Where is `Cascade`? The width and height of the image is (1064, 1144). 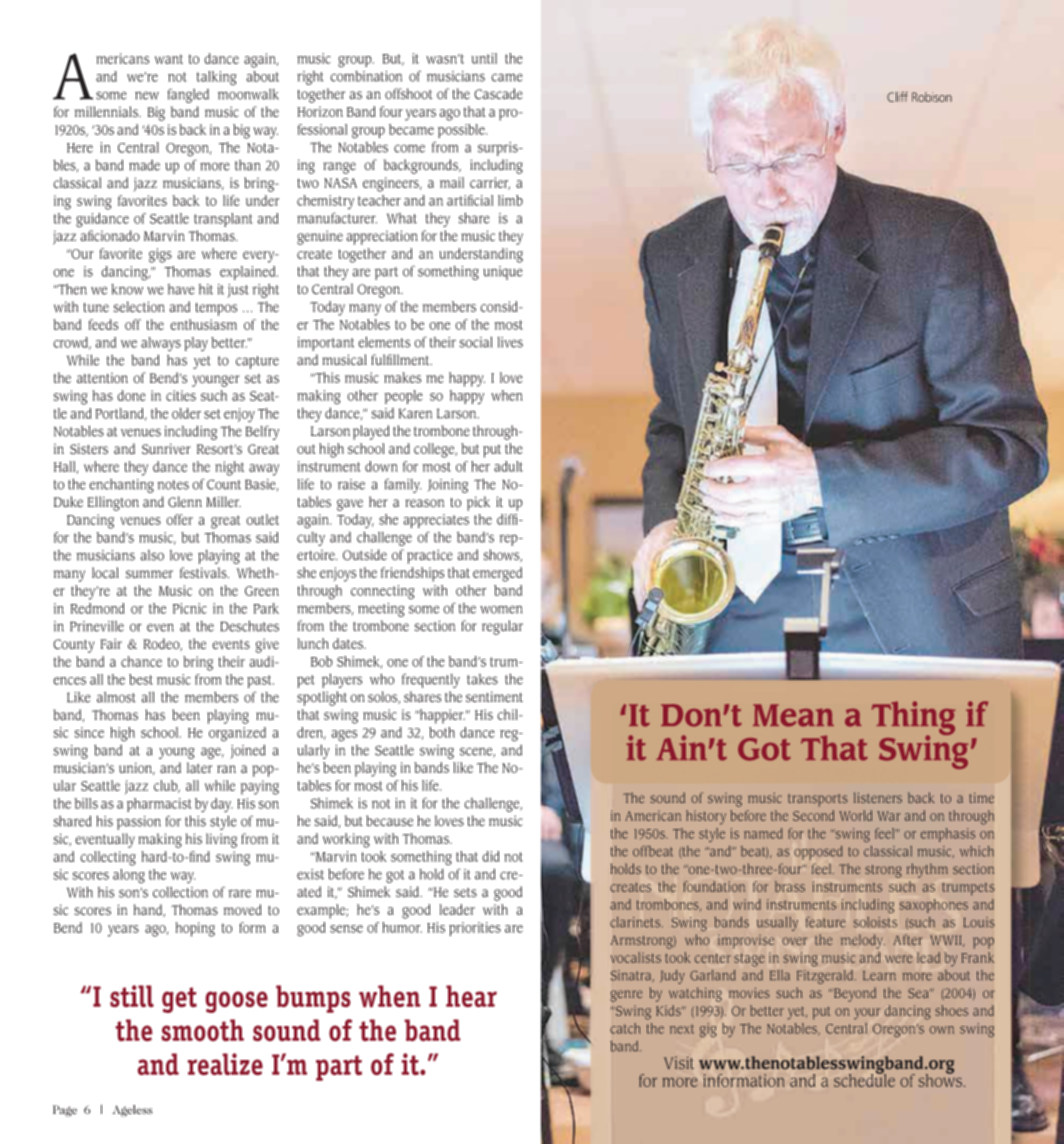 Cascade is located at coordinates (498, 94).
